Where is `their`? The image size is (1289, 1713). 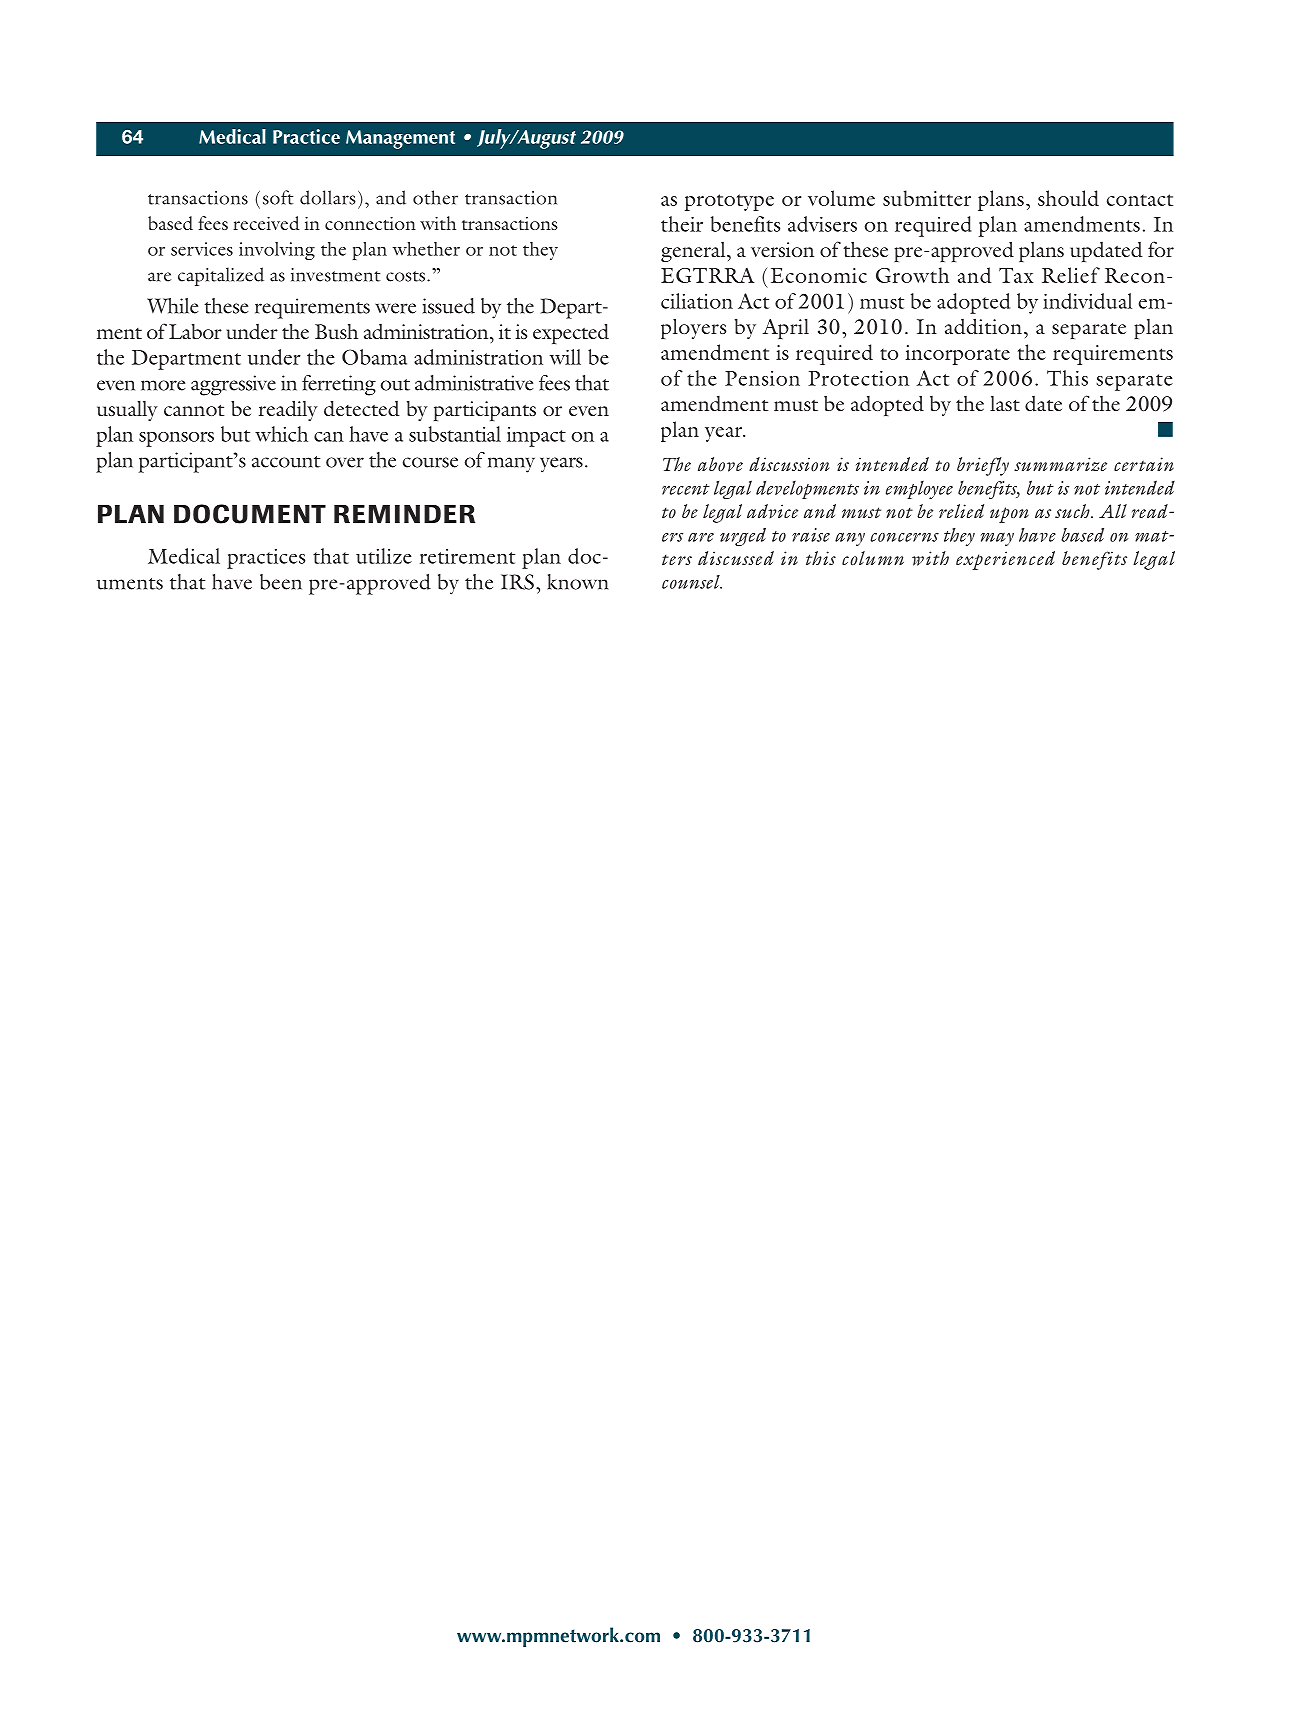 their is located at coordinates (682, 224).
